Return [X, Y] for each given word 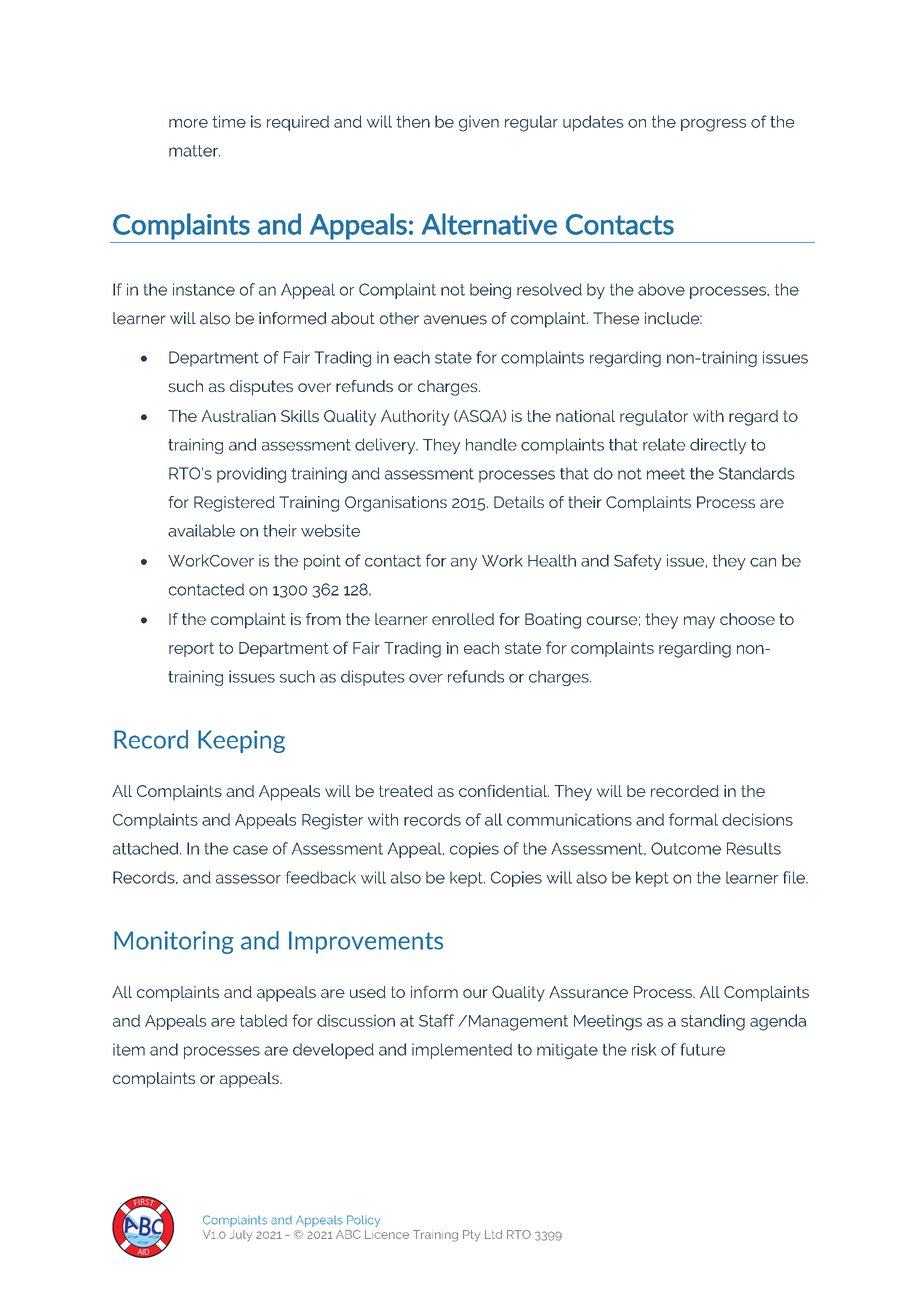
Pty [471, 1235]
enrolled [463, 619]
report [191, 649]
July [241, 1235]
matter [194, 151]
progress [713, 125]
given [479, 123]
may [699, 622]
